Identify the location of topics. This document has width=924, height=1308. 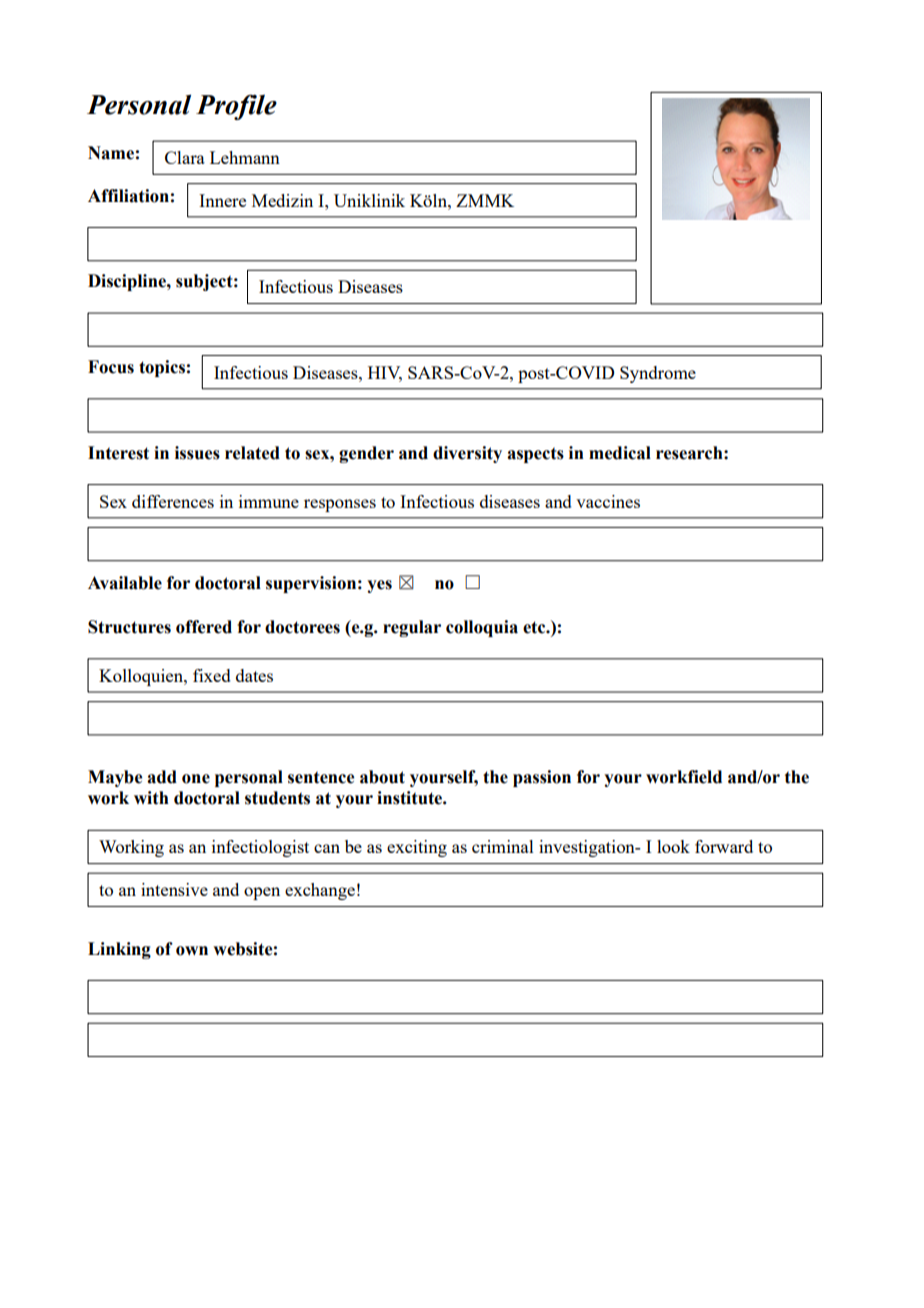
(162, 368).
